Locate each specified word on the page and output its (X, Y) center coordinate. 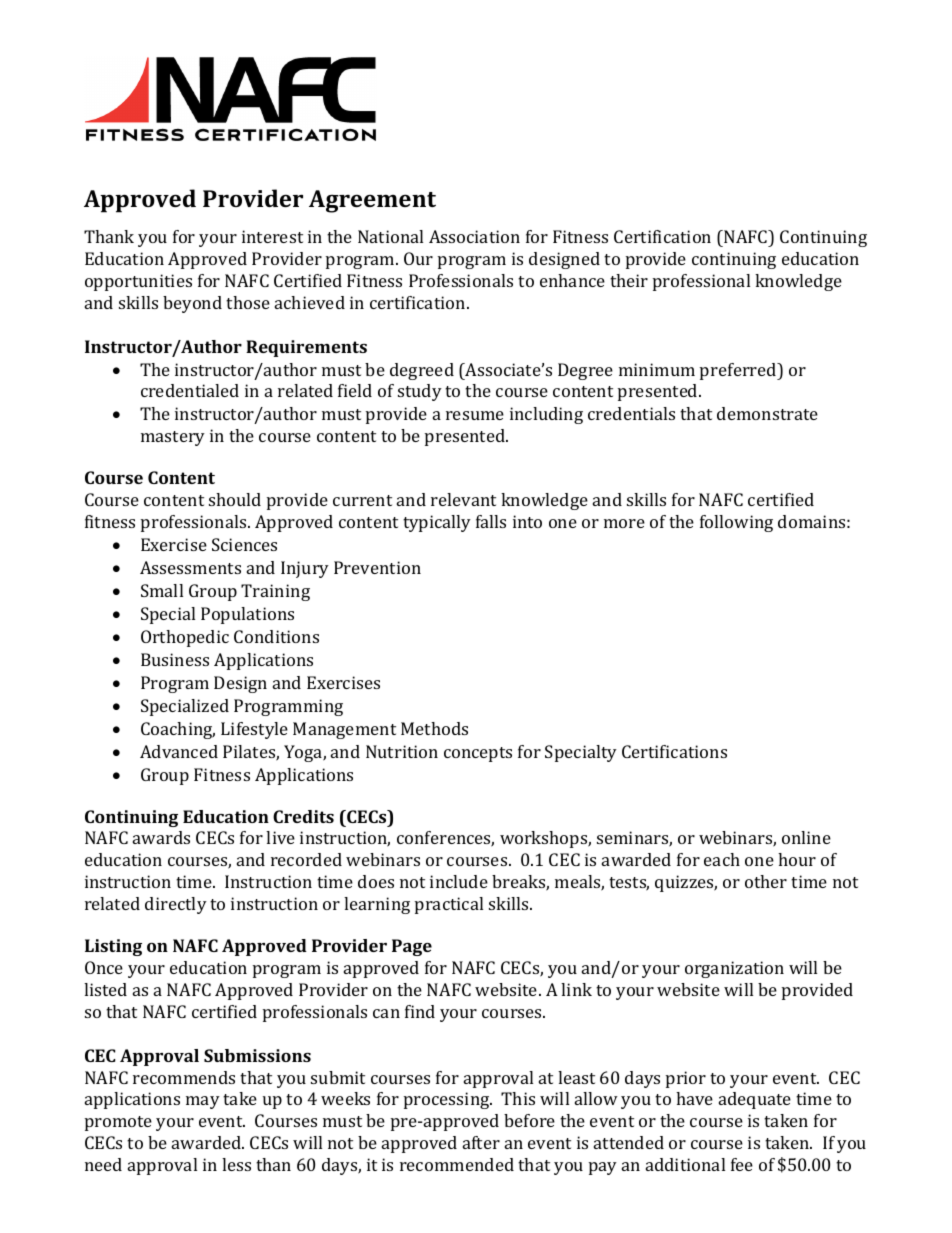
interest (272, 236)
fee (742, 1164)
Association (474, 236)
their (629, 280)
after (481, 1142)
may (203, 1102)
